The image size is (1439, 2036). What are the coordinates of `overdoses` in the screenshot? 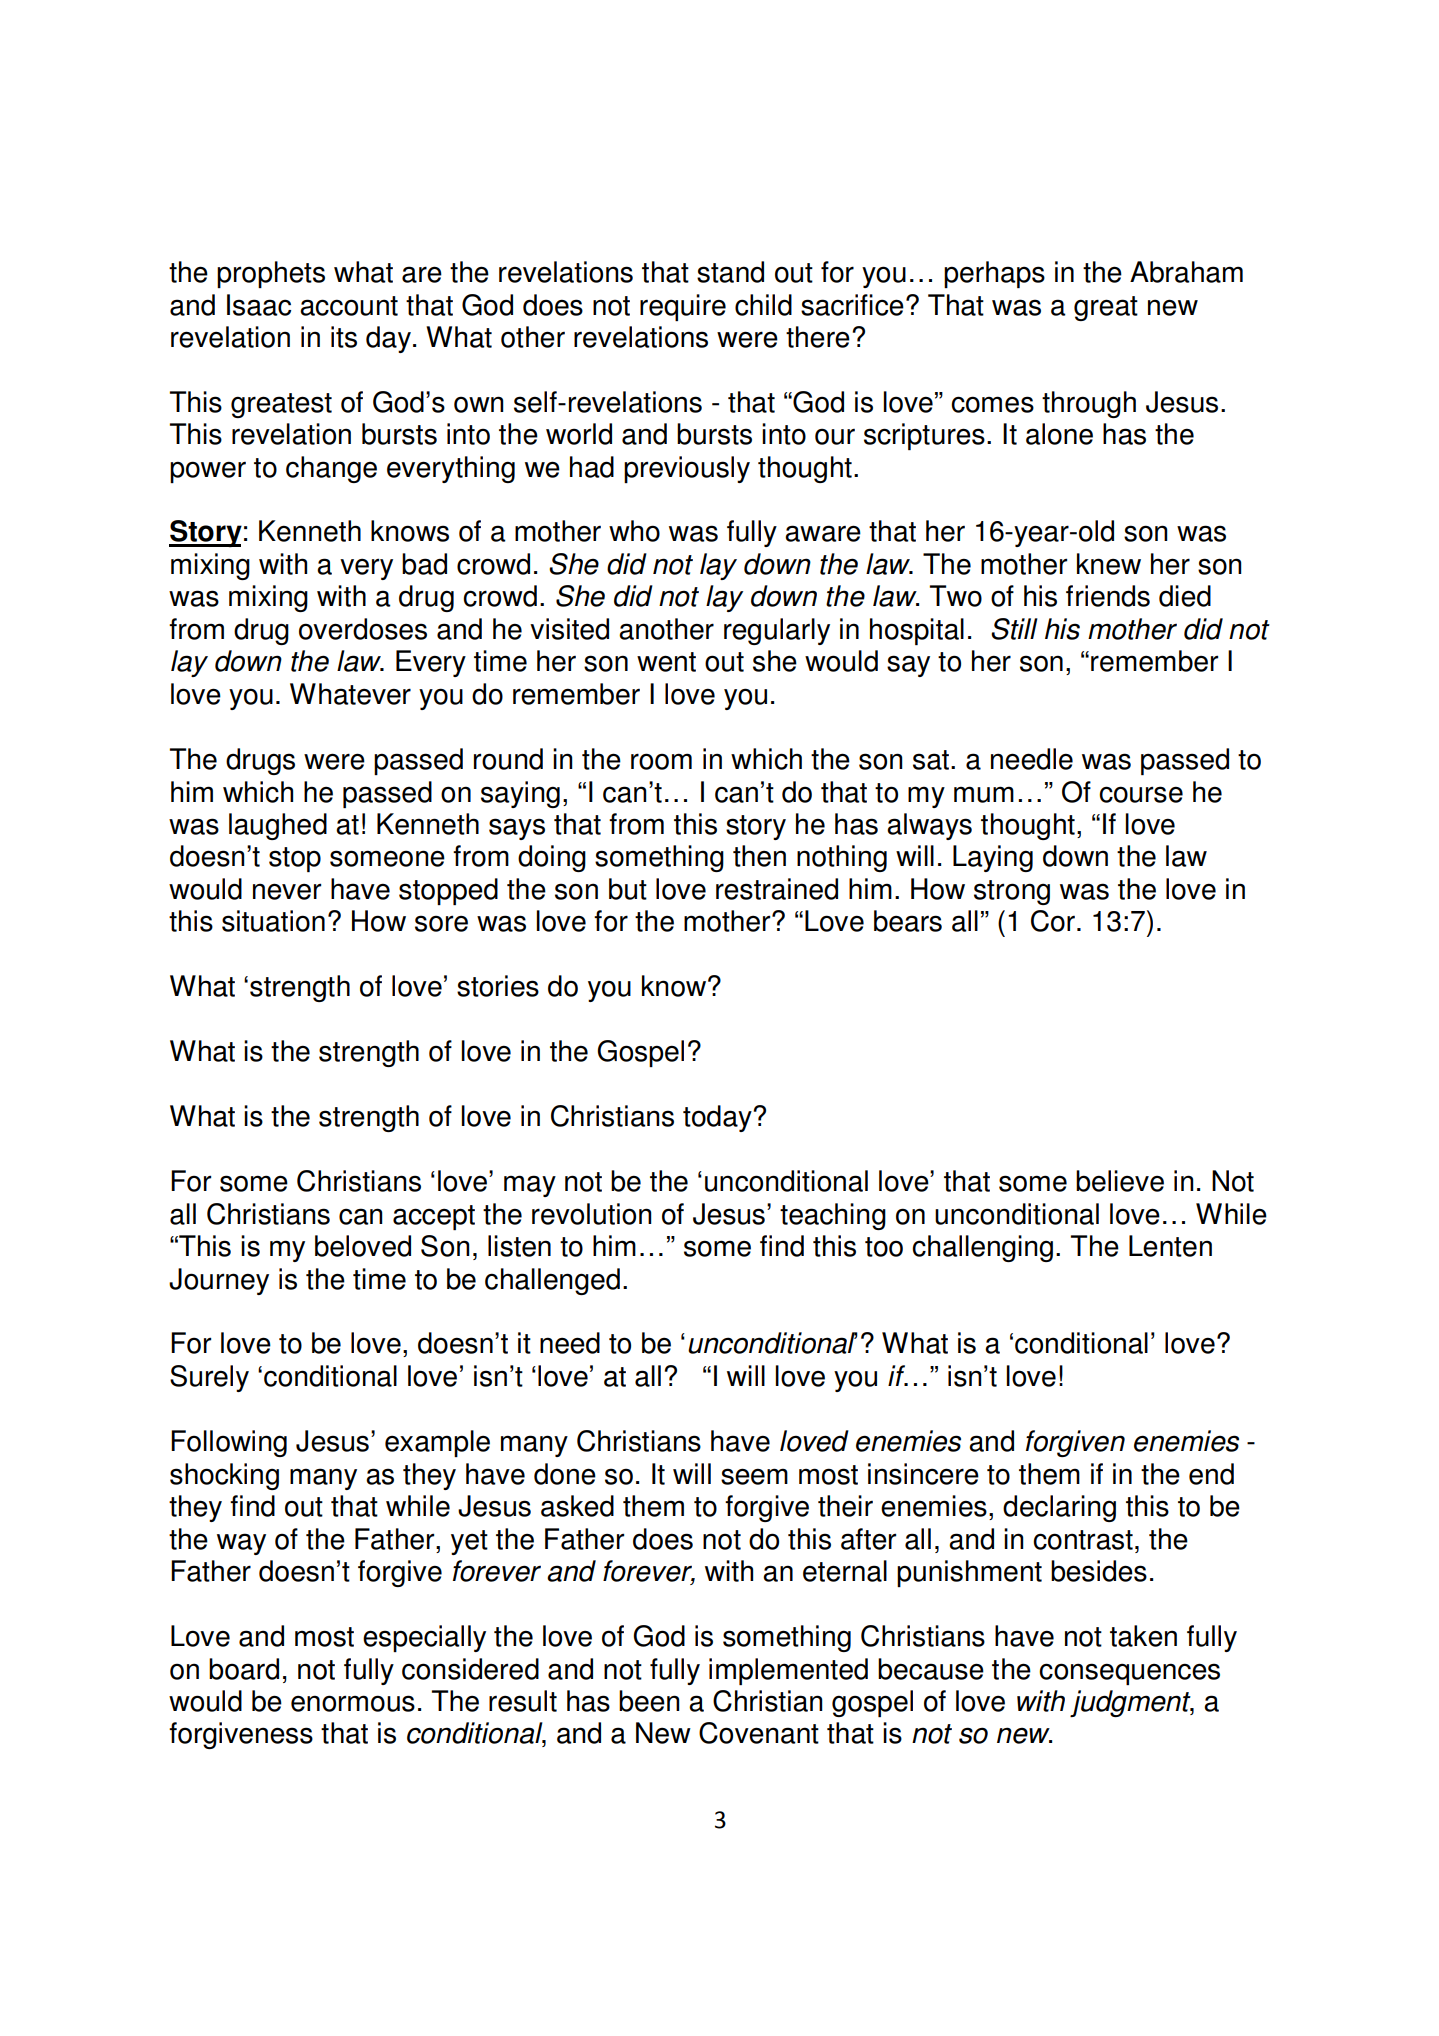 It's located at (363, 629).
